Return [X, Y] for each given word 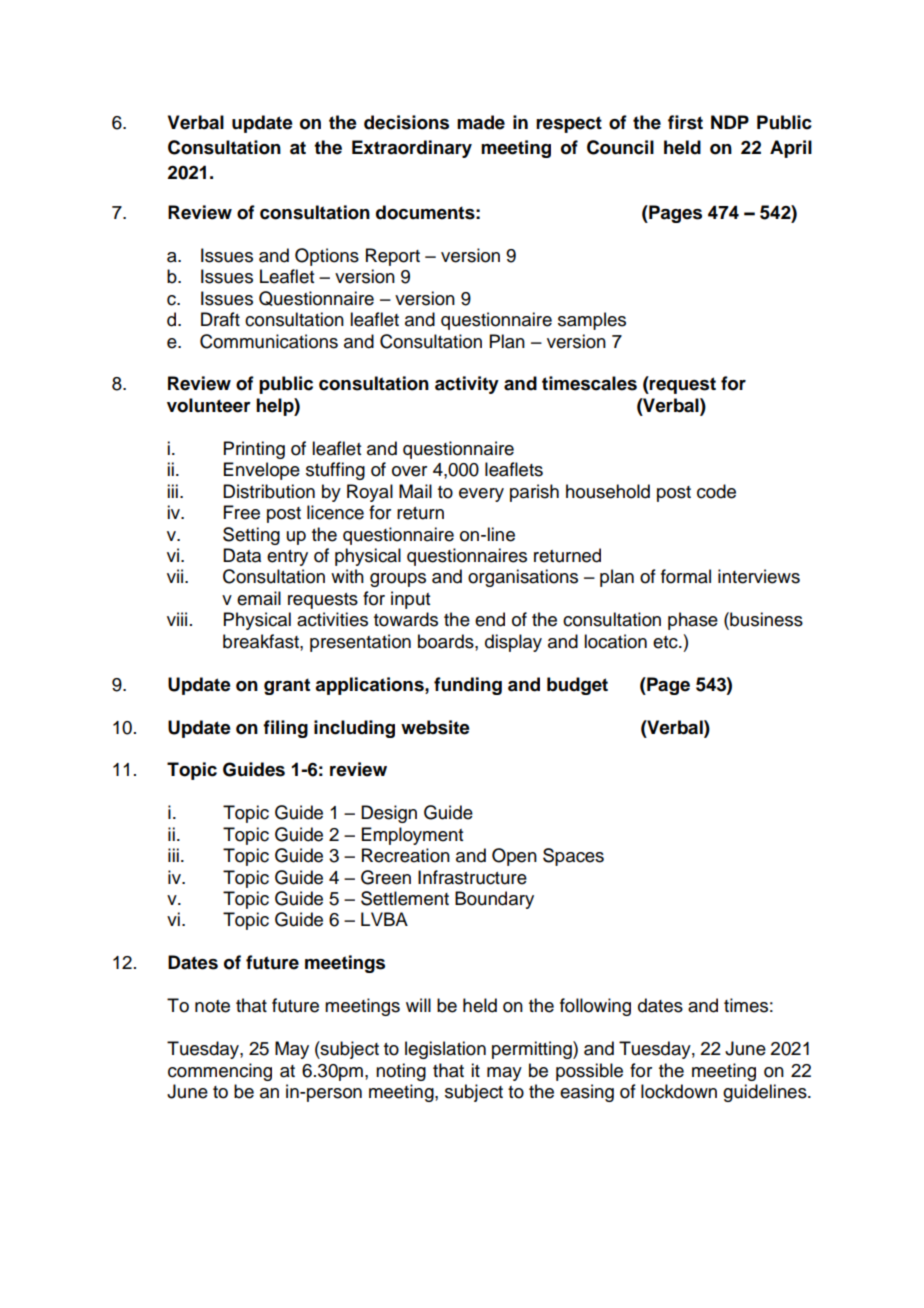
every [481, 495]
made [481, 122]
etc [666, 642]
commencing [220, 1072]
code [716, 491]
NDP [730, 122]
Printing [254, 450]
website [435, 727]
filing [285, 729]
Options [327, 257]
